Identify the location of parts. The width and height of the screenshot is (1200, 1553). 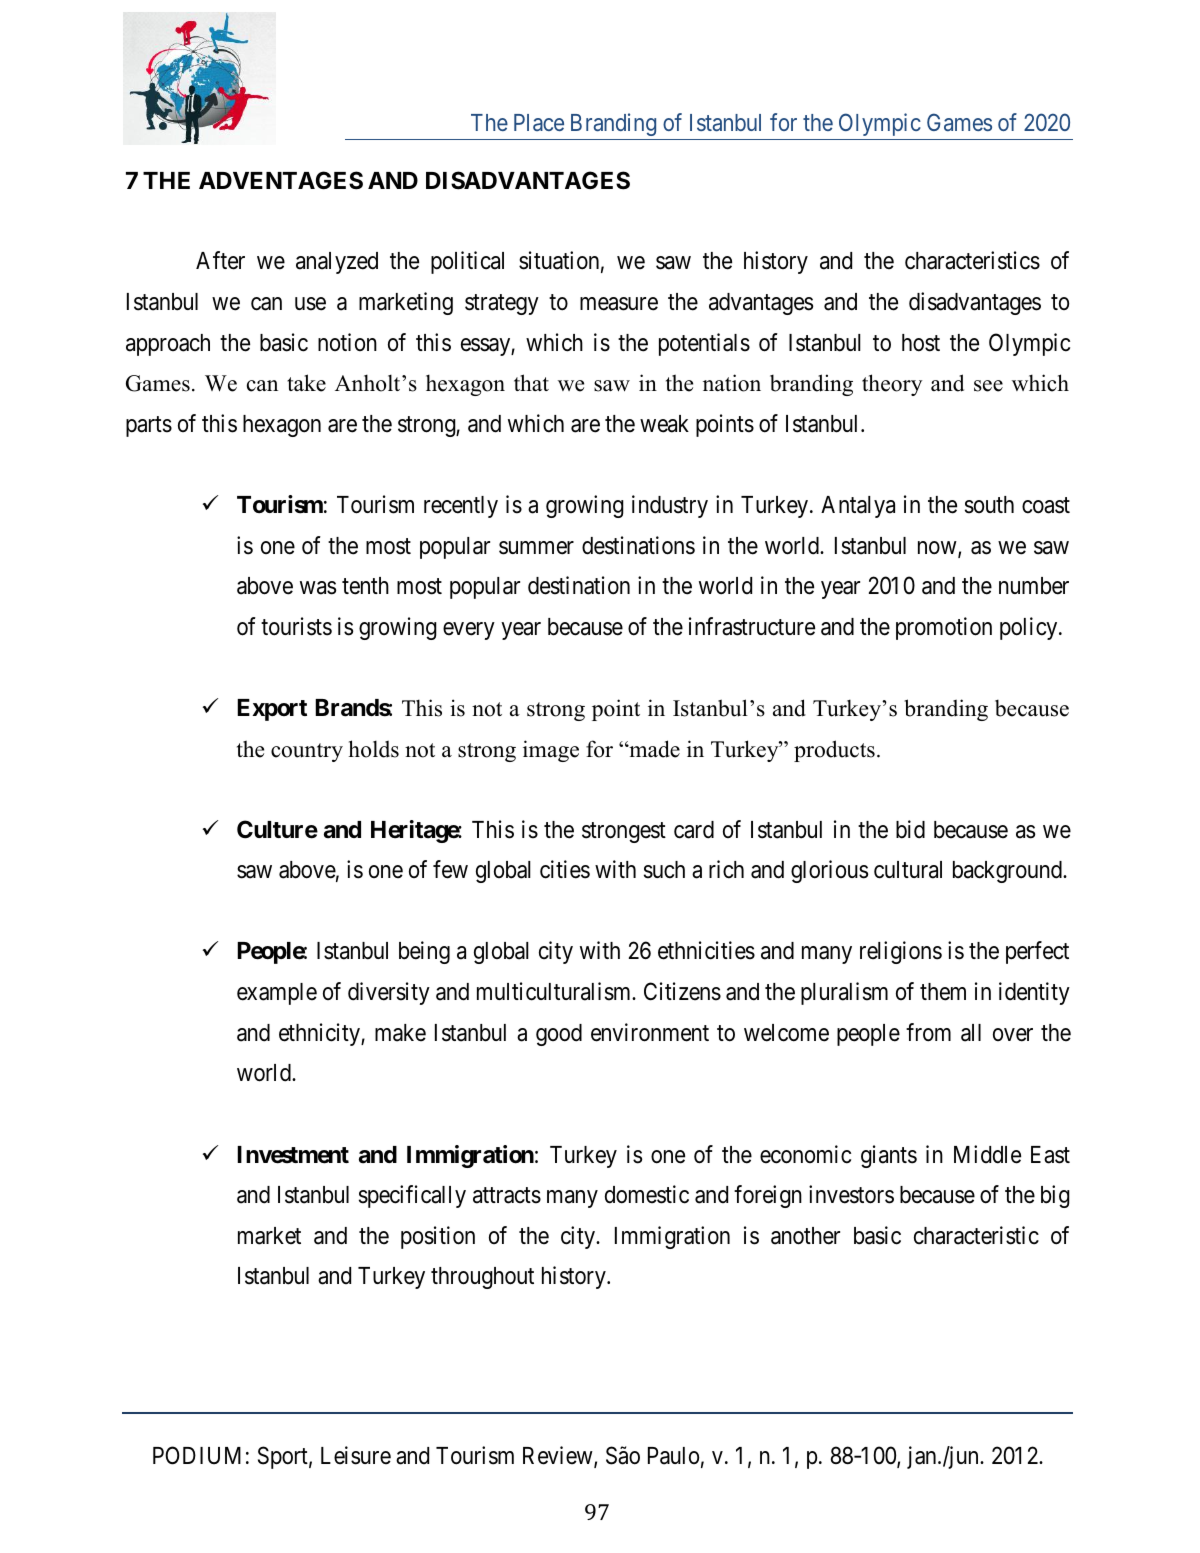
(149, 426).
